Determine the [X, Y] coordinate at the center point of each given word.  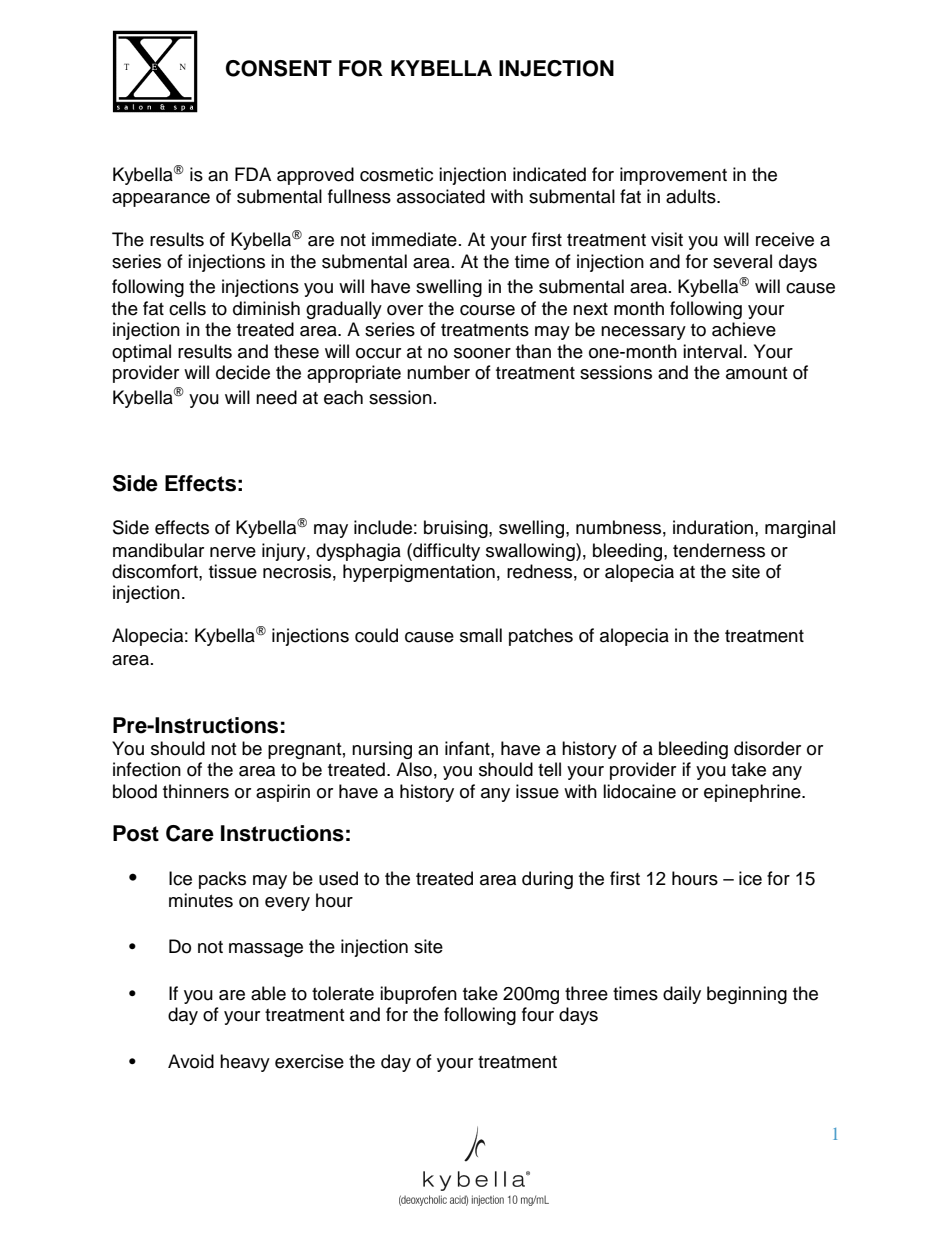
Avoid [191, 1061]
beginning [747, 995]
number [438, 372]
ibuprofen [418, 995]
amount [756, 373]
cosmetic [396, 174]
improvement [673, 176]
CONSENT [279, 68]
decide [243, 372]
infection [147, 769]
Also [414, 769]
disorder [767, 748]
